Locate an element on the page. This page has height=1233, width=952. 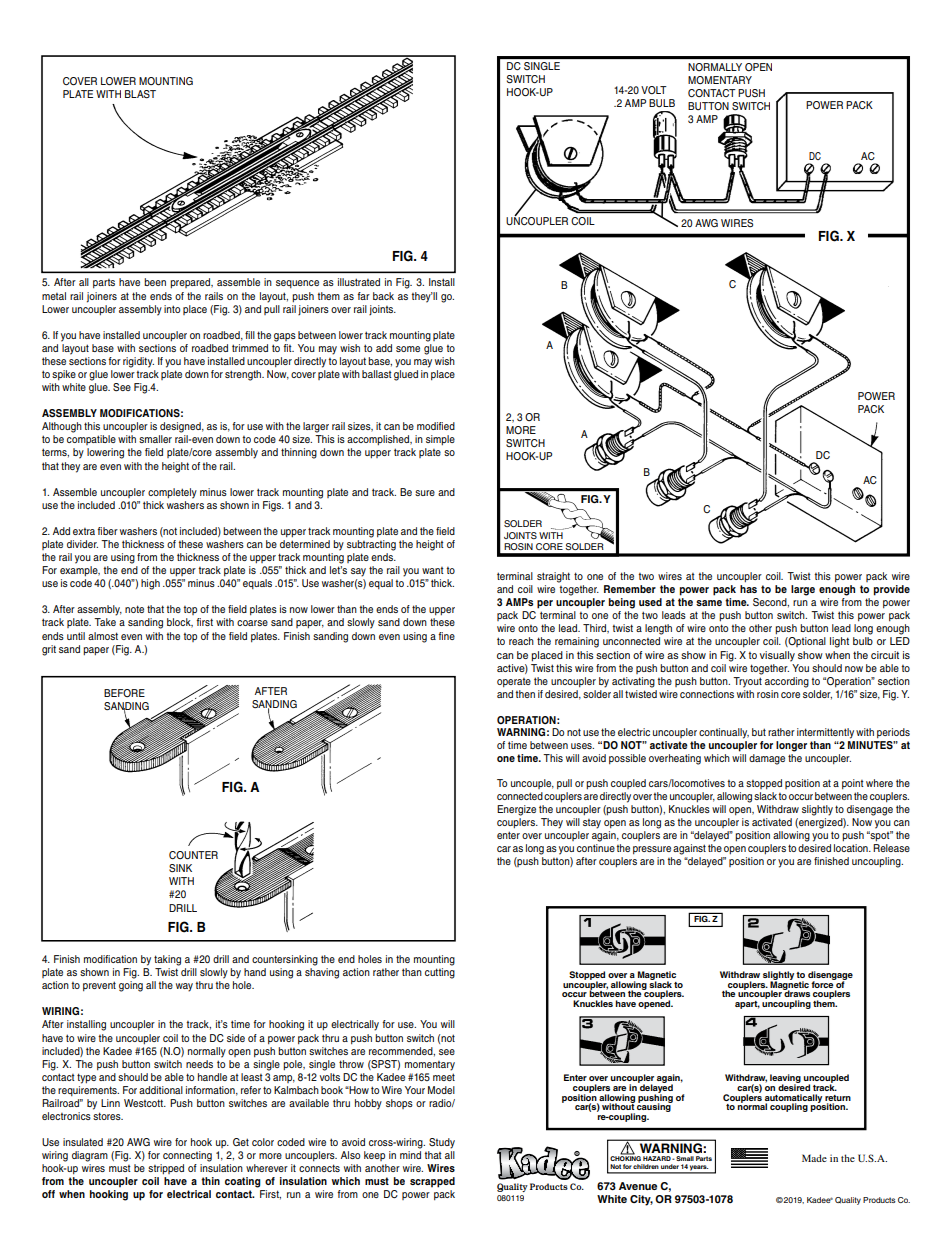
visually is located at coordinates (777, 656).
